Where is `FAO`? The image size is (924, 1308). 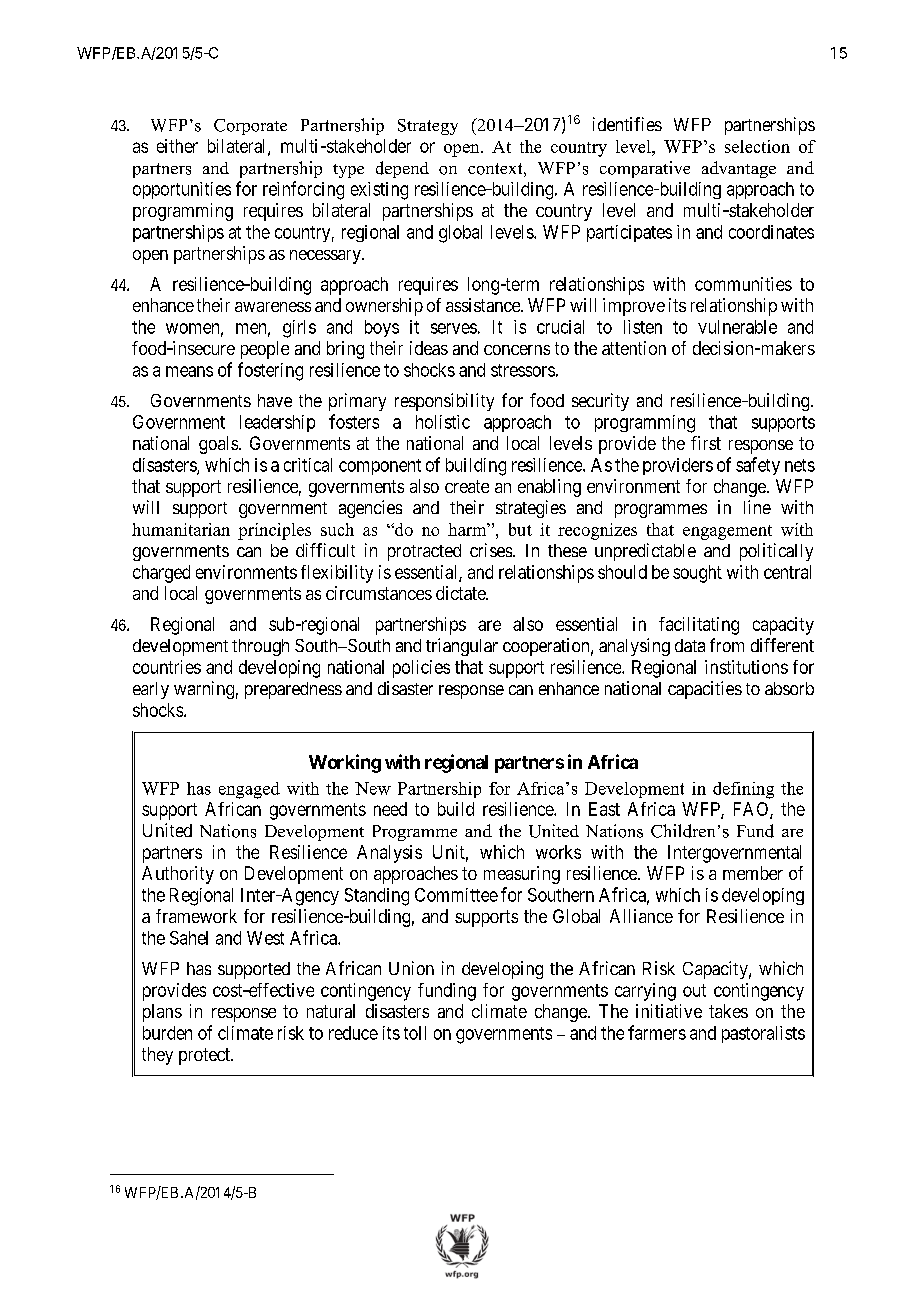 FAO is located at coordinates (752, 810).
